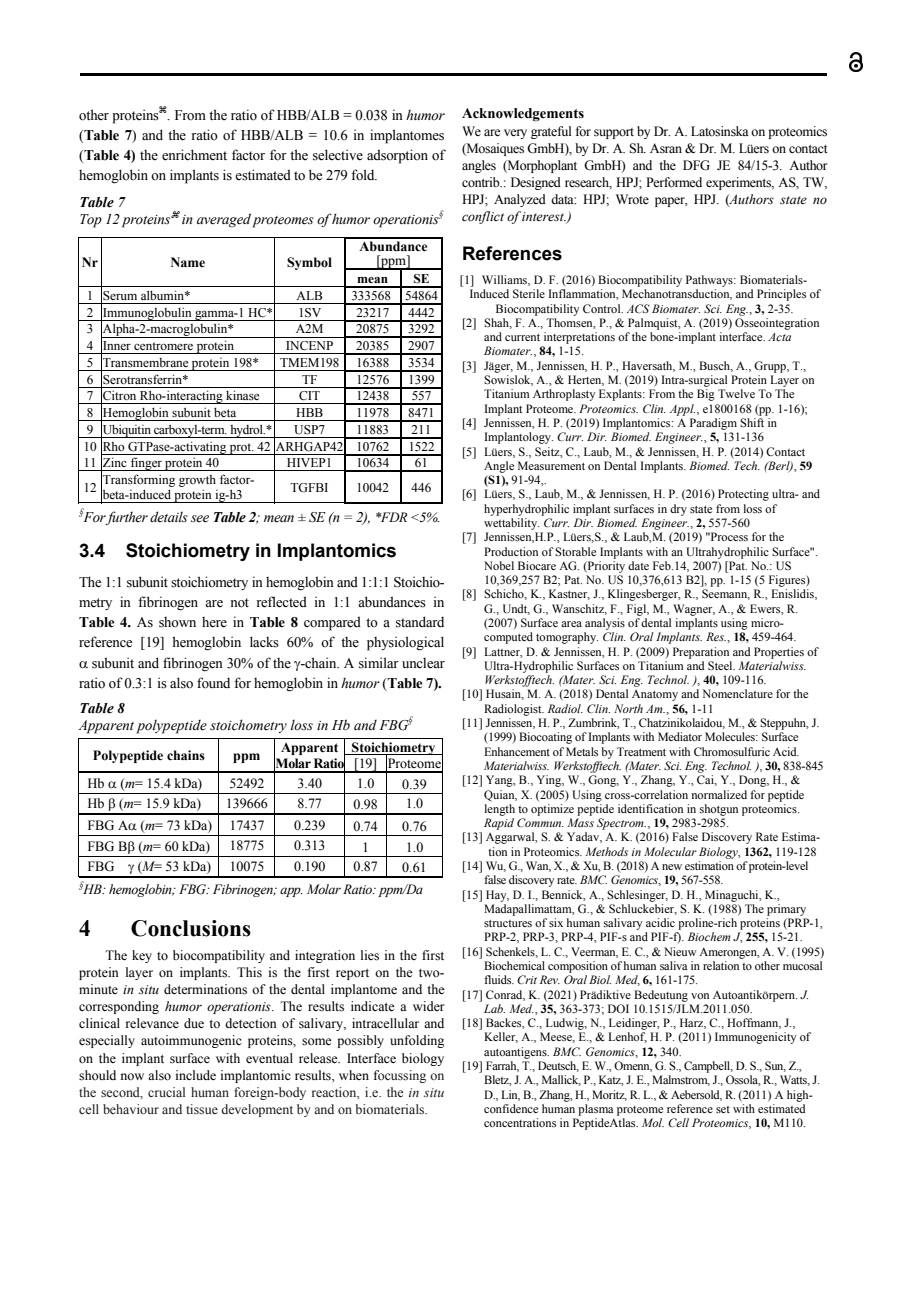 This document has height=1308, width=924. Describe the element at coordinates (499, 824) in the document. I see `Rapid` at that location.
